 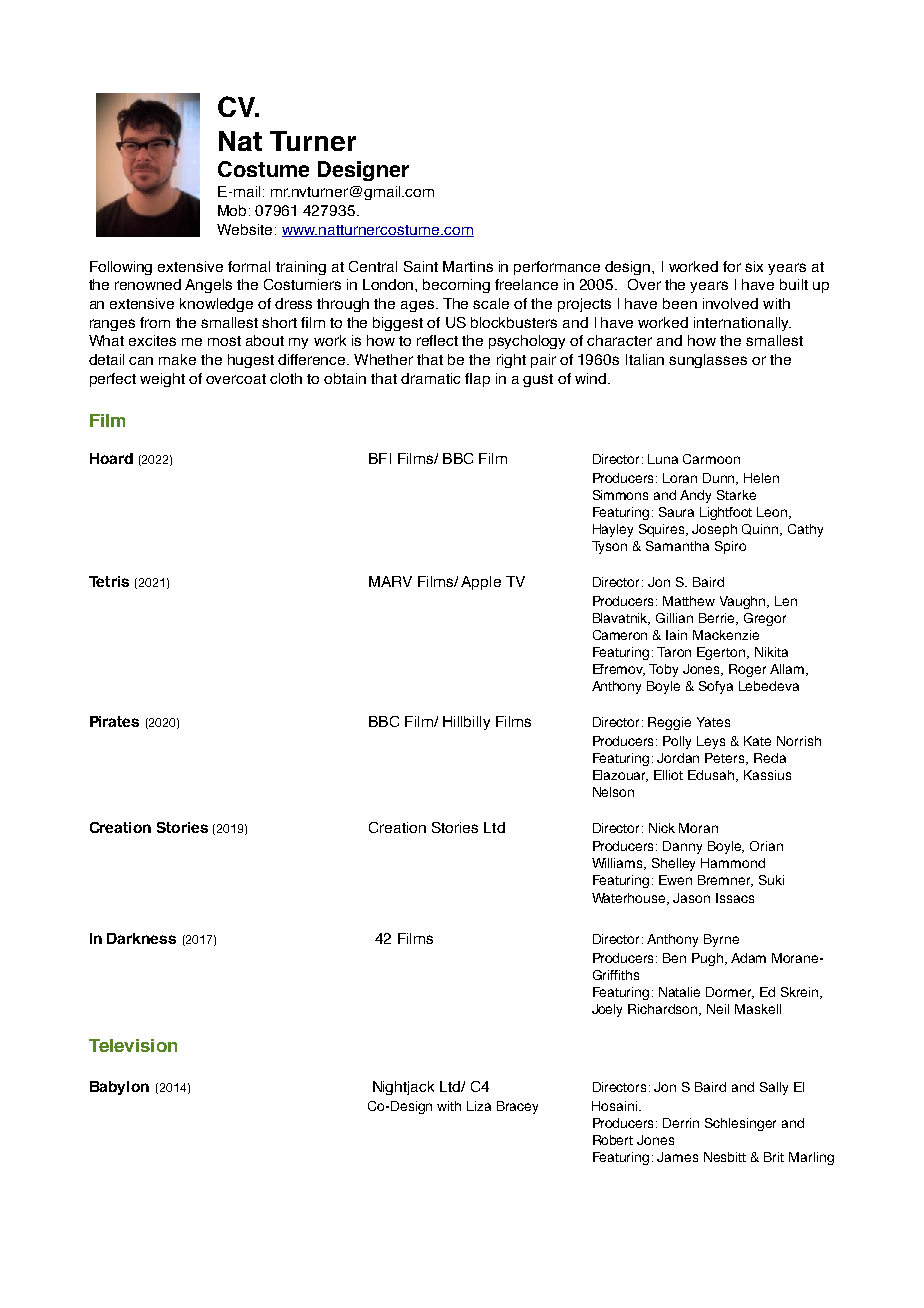 What do you see at coordinates (747, 670) in the page?
I see `Roger` at bounding box center [747, 670].
